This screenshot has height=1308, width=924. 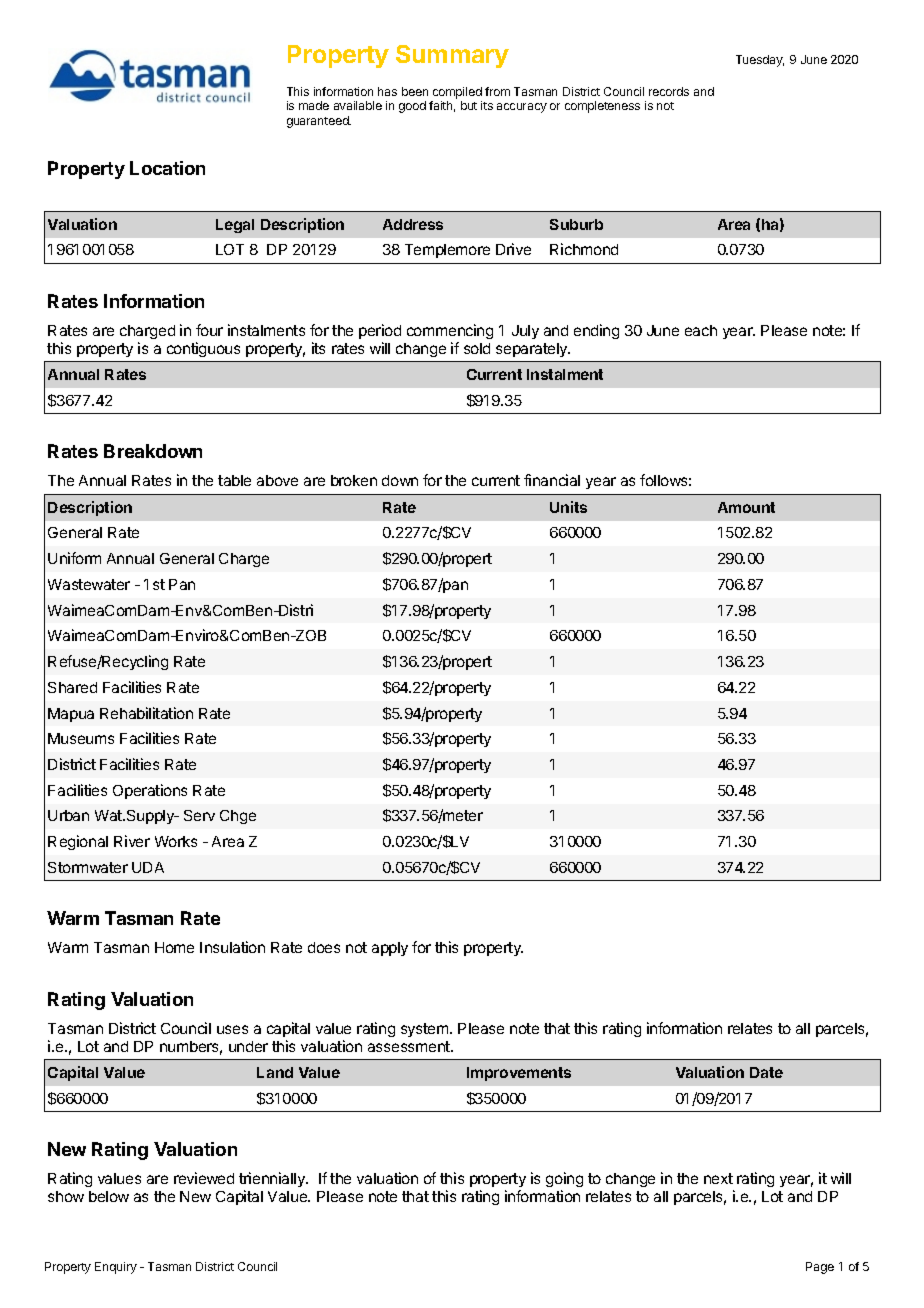 I want to click on compiled, so click(x=457, y=93).
